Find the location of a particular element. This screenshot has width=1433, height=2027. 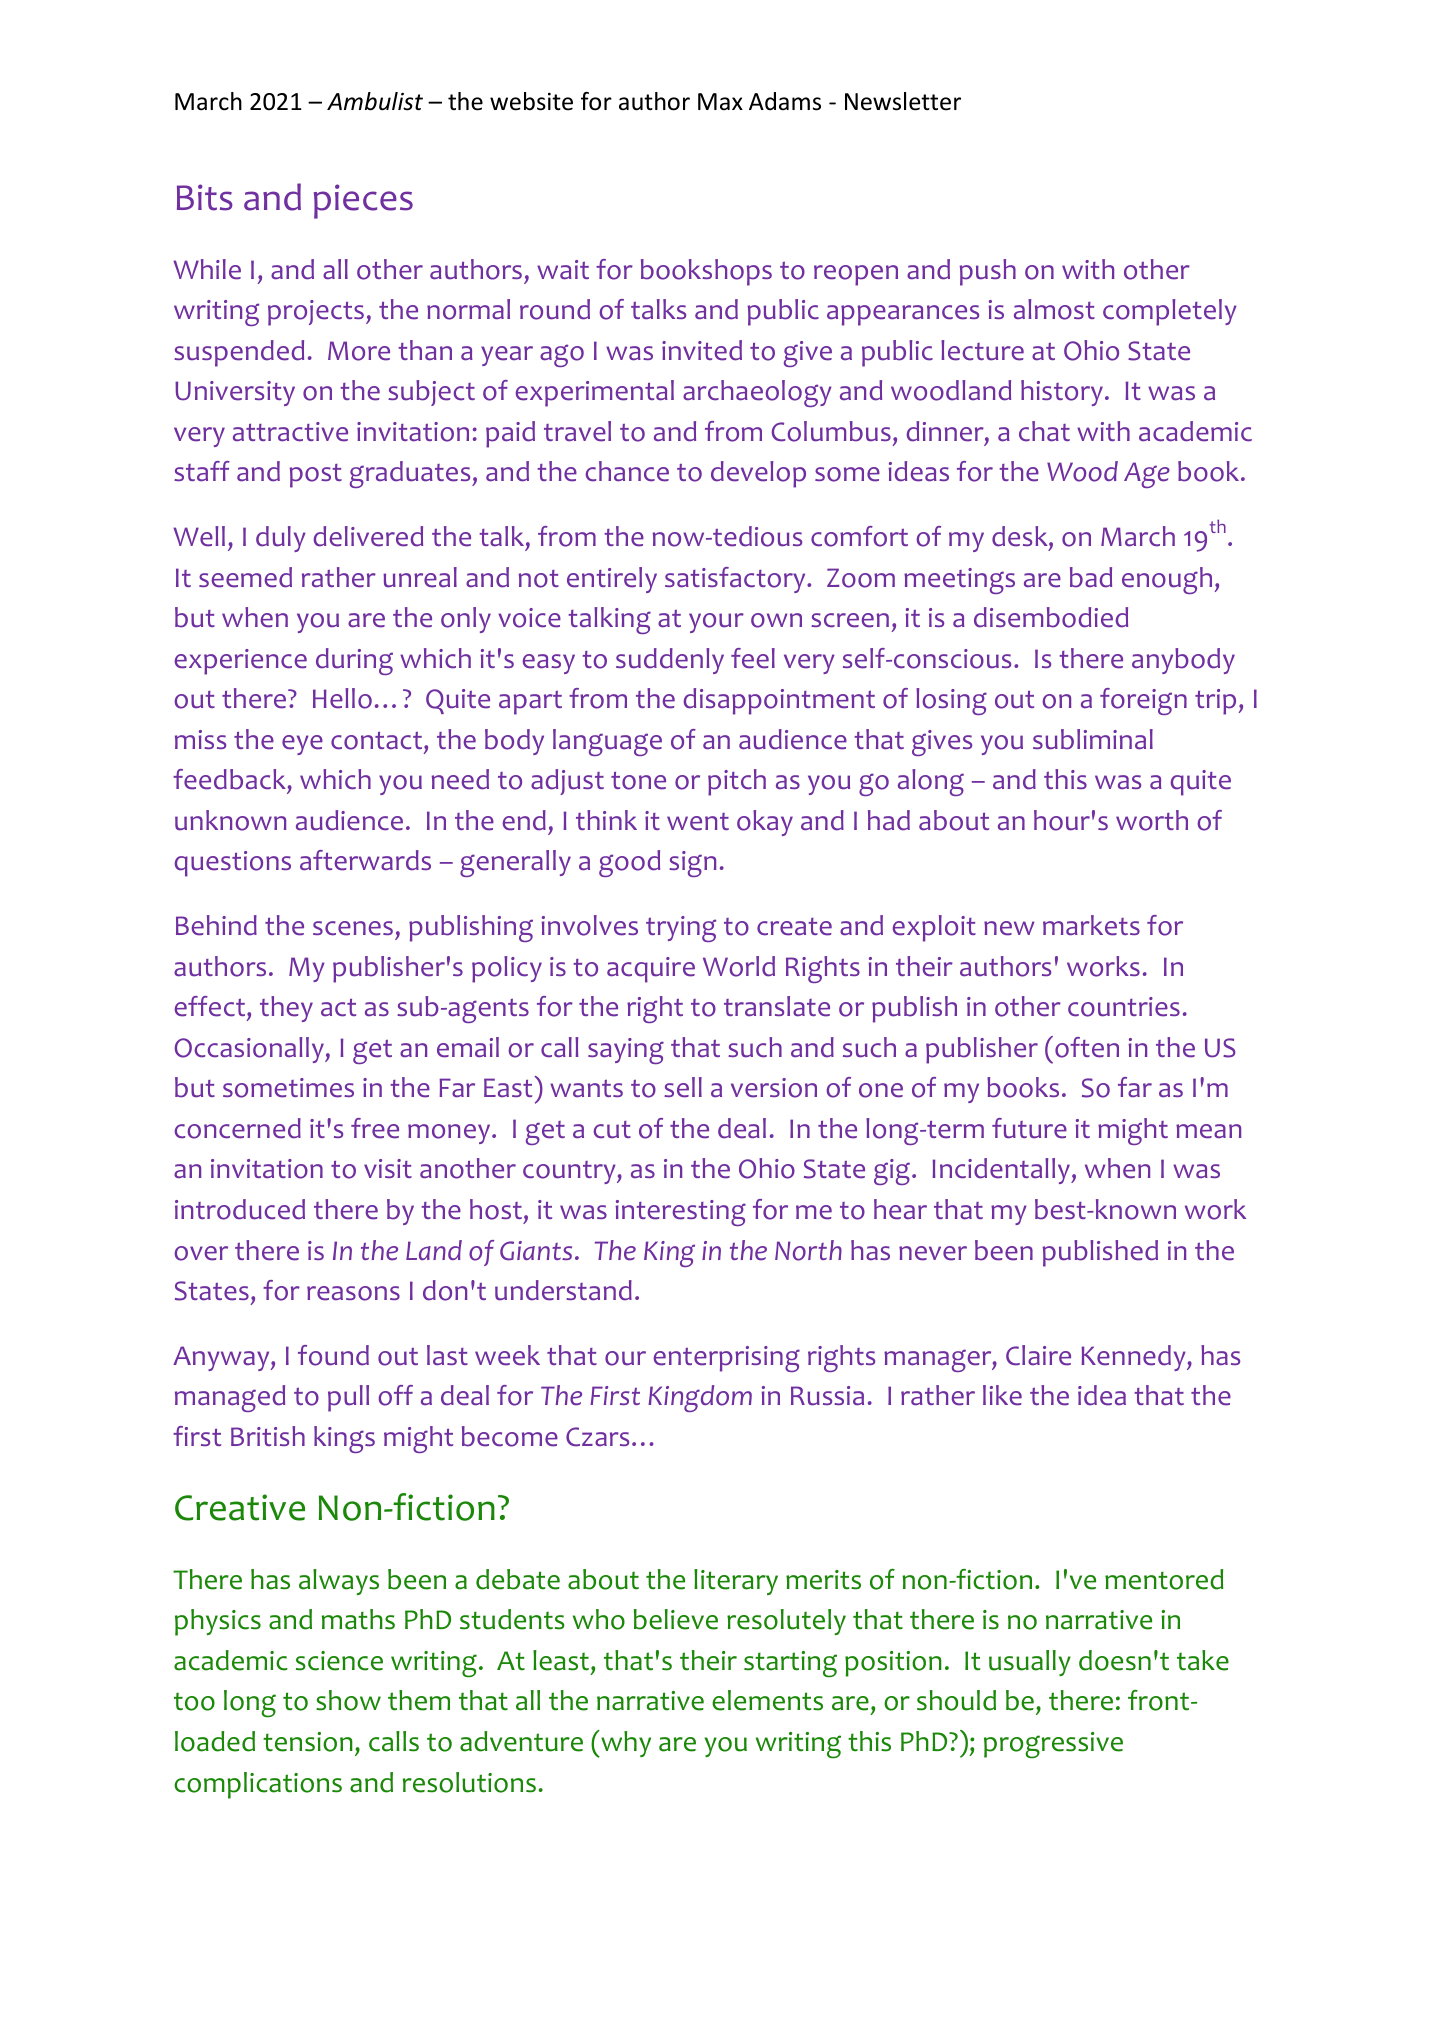

markets is located at coordinates (1091, 925).
